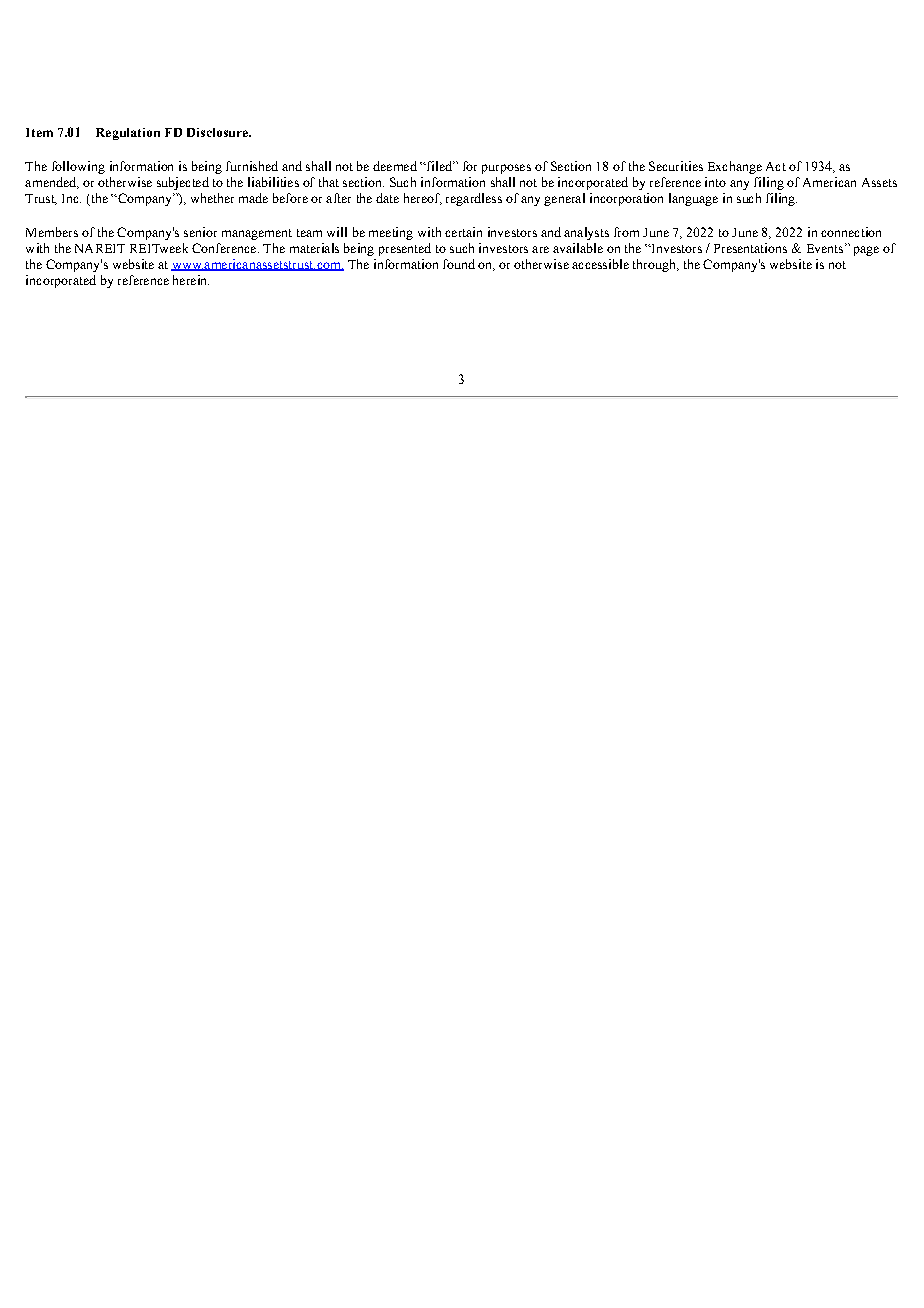 The image size is (924, 1308). What do you see at coordinates (474, 199) in the screenshot?
I see `regardless` at bounding box center [474, 199].
